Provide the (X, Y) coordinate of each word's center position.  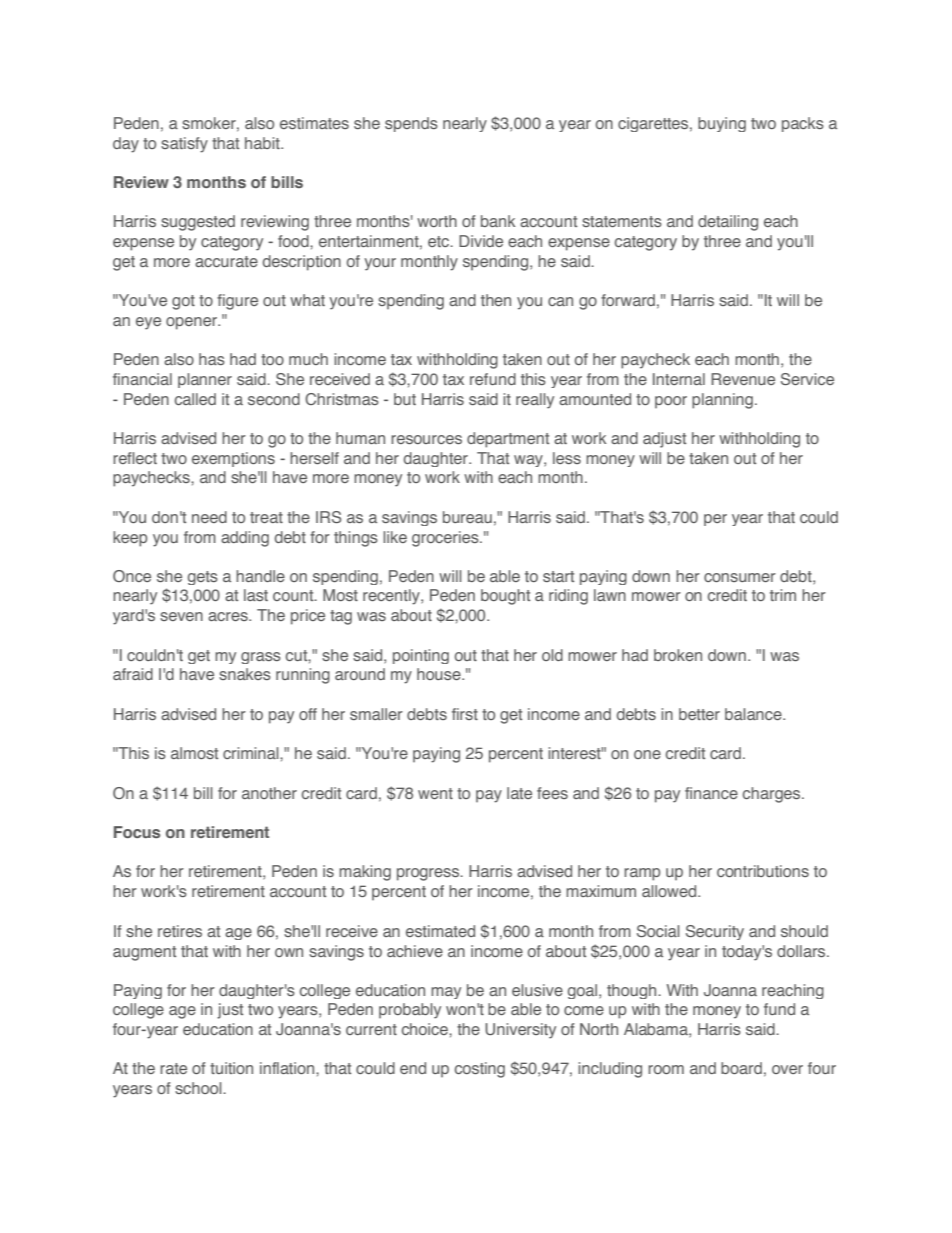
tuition (231, 1068)
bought (505, 597)
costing (480, 1070)
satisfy (184, 145)
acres (229, 616)
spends (411, 124)
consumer (740, 577)
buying (722, 124)
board (741, 1068)
